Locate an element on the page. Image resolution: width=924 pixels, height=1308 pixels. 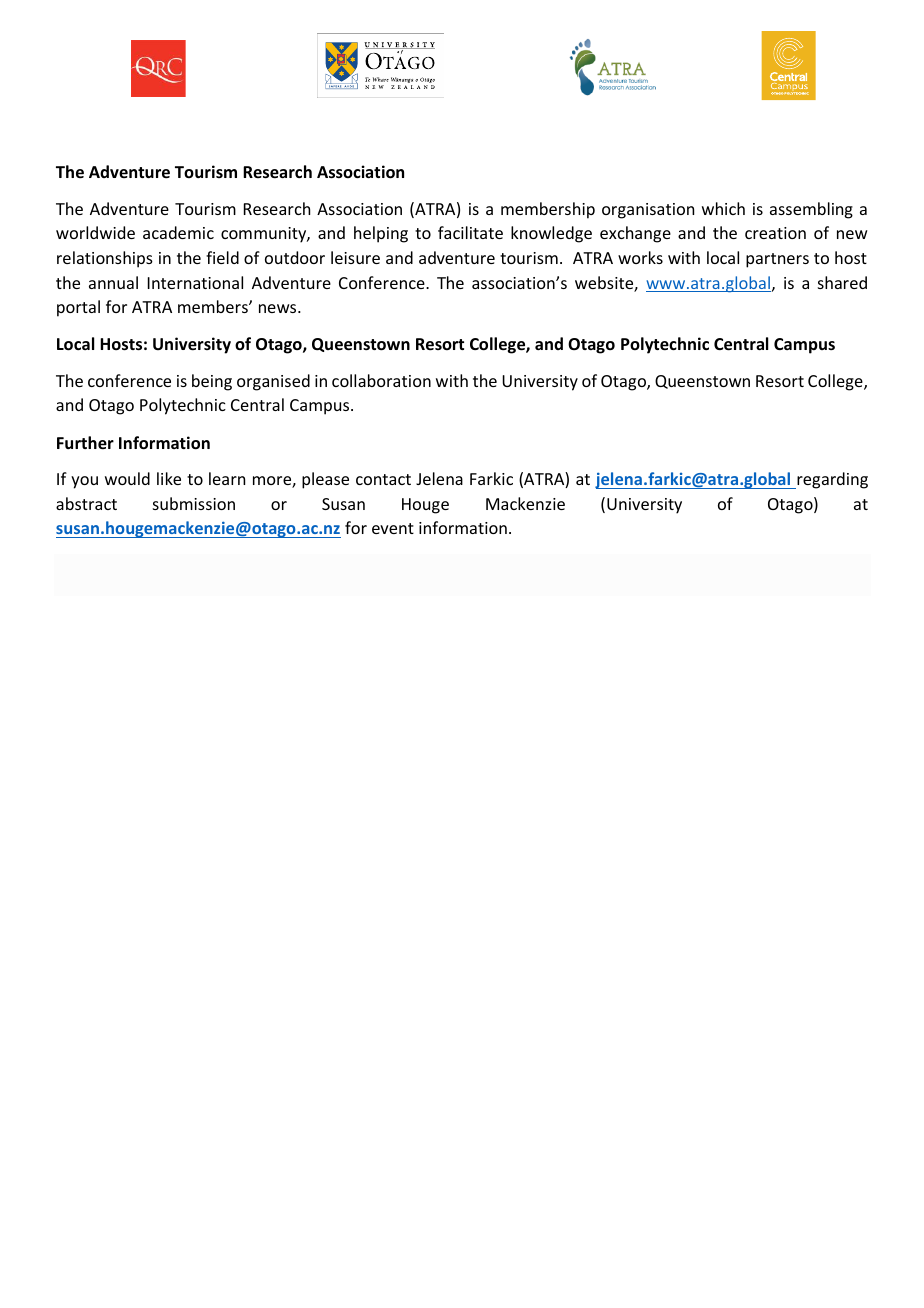
academic is located at coordinates (178, 232).
